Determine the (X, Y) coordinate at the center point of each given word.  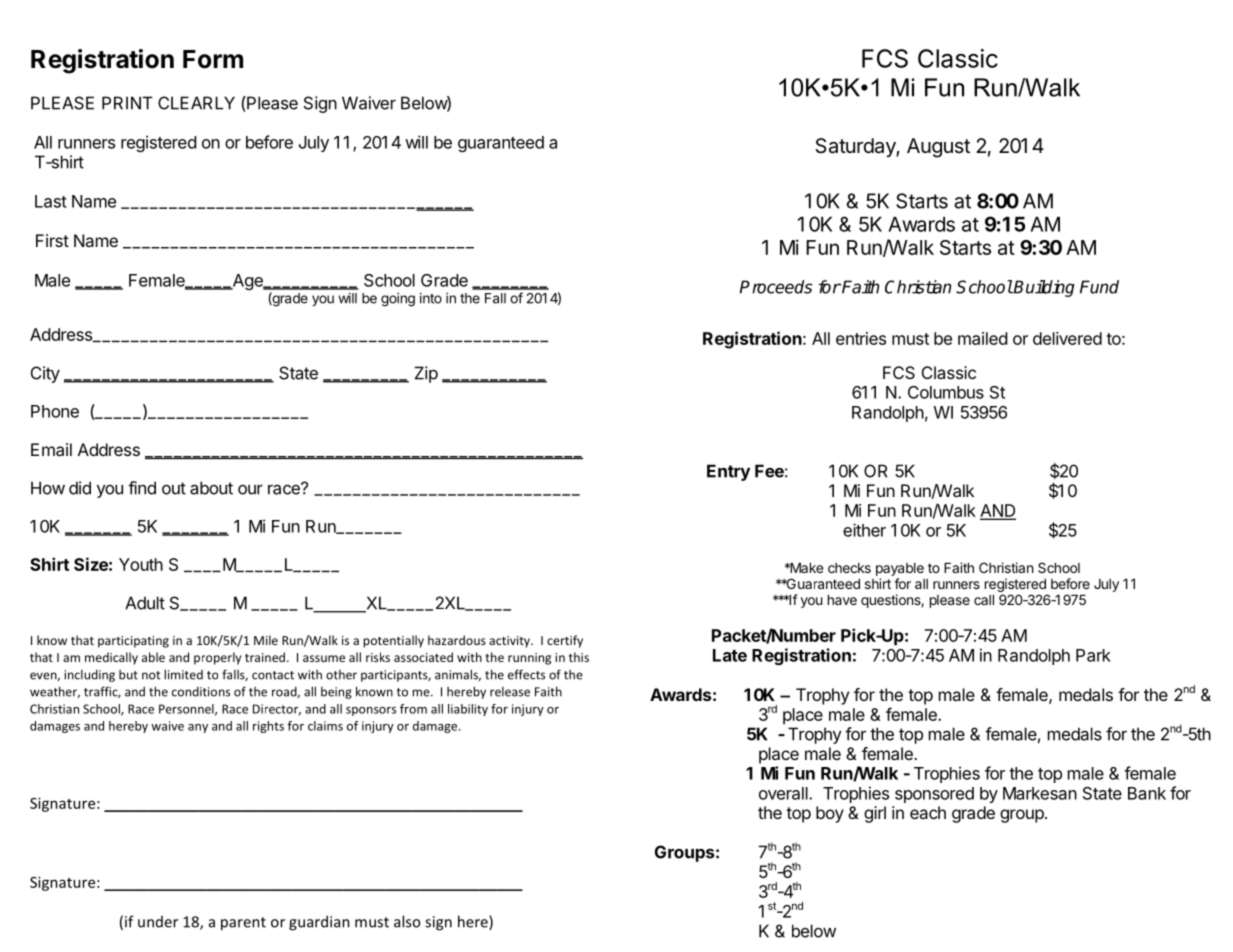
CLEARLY (196, 103)
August (938, 148)
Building (1043, 288)
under (158, 922)
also (407, 921)
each (928, 812)
